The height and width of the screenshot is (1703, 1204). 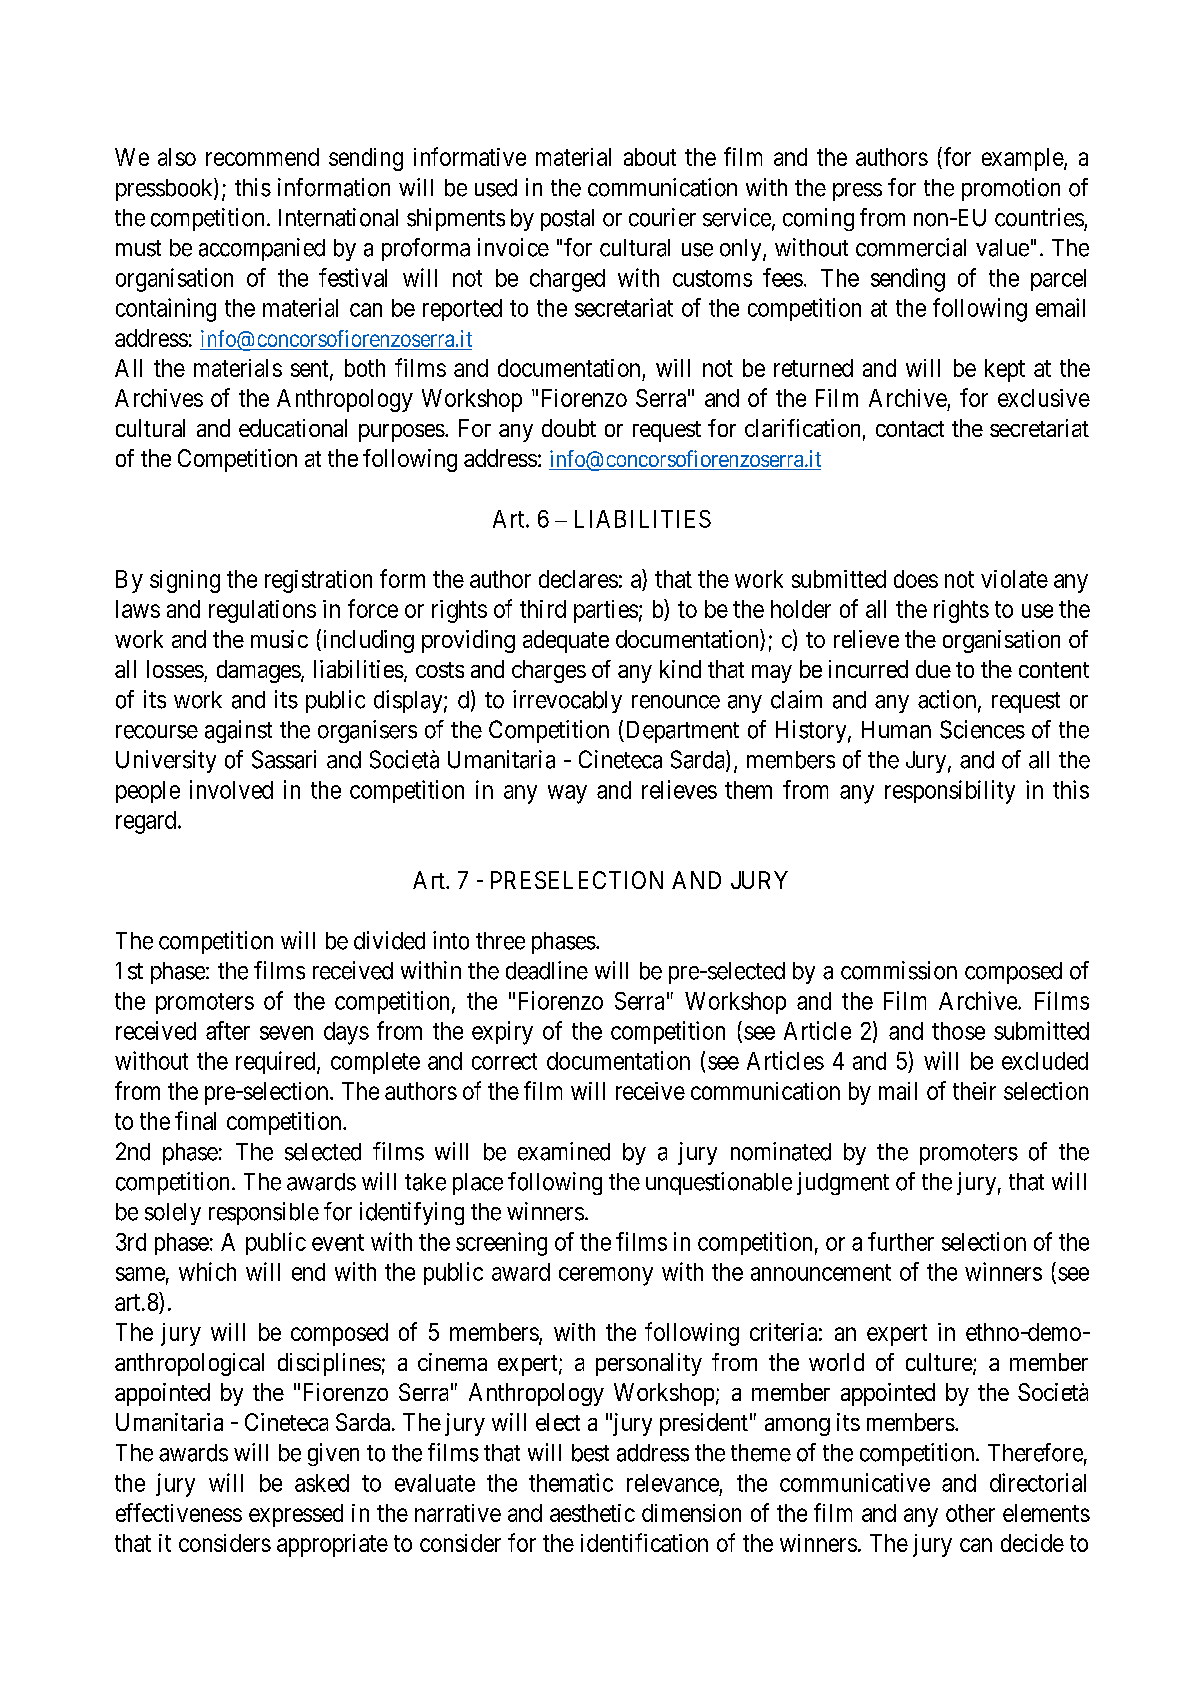 What do you see at coordinates (933, 669) in the screenshot?
I see `due` at bounding box center [933, 669].
